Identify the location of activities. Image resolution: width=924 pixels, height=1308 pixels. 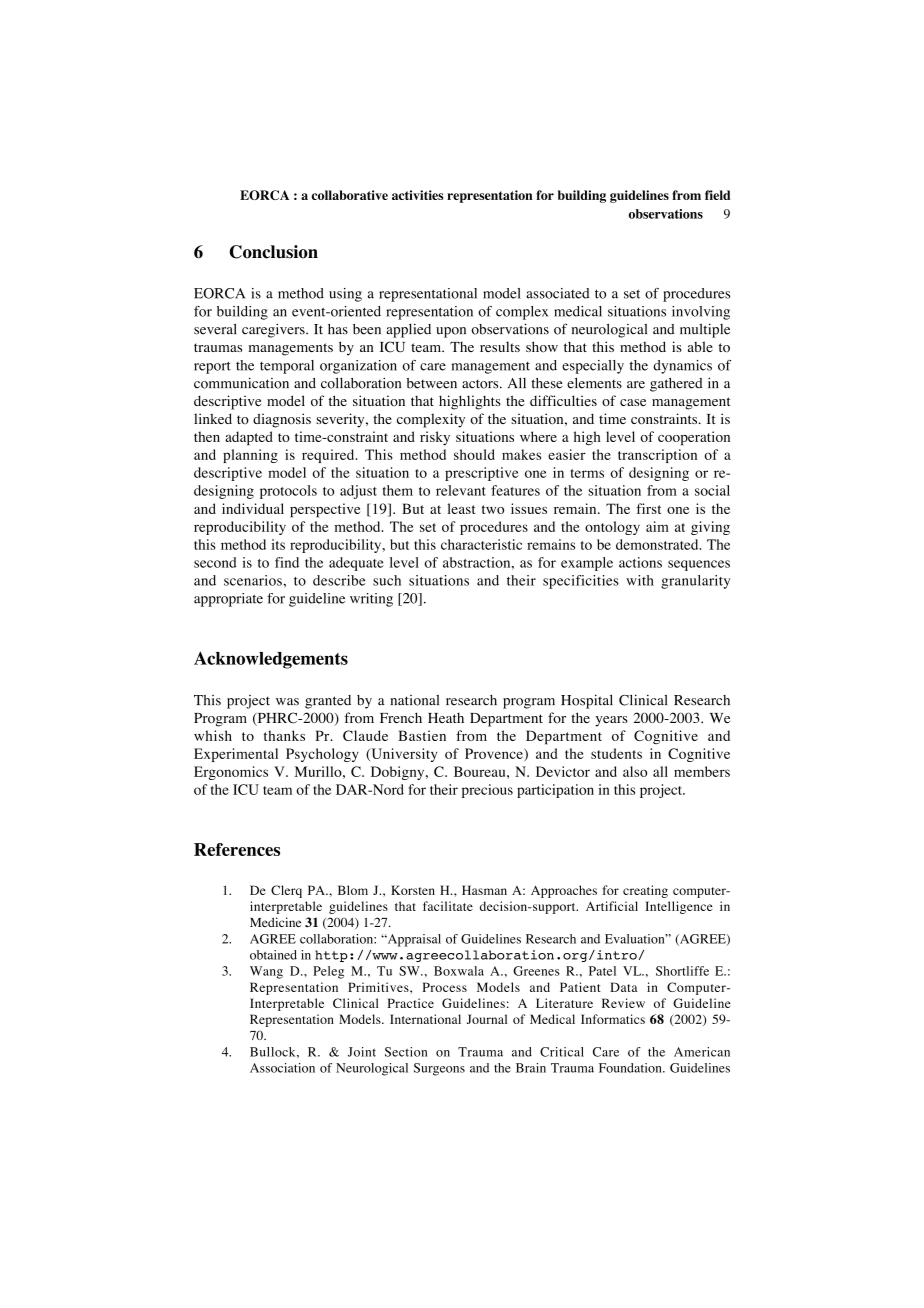
(417, 195).
